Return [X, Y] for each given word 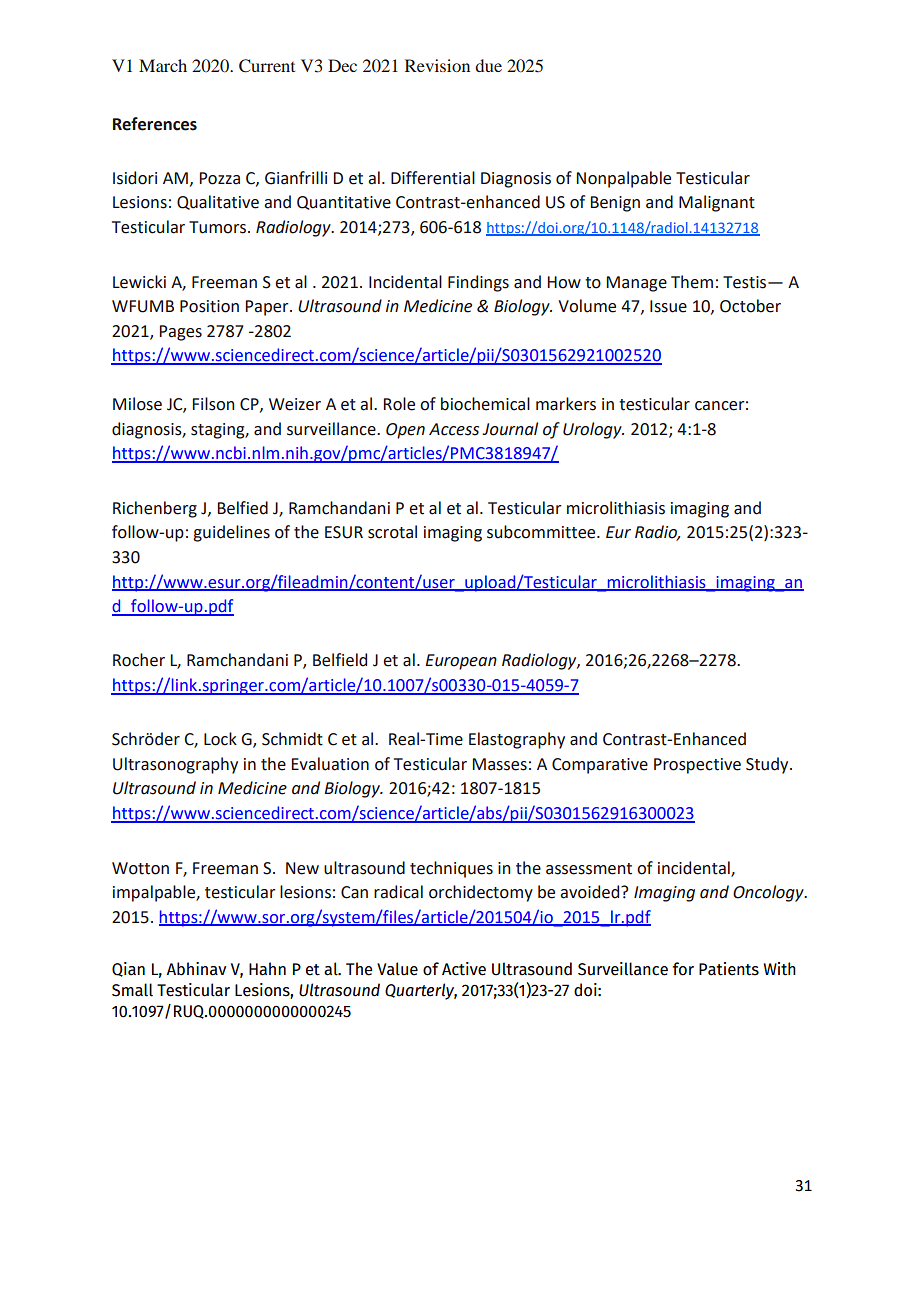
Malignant [717, 203]
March [163, 65]
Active [464, 969]
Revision [437, 65]
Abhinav [196, 969]
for [683, 969]
